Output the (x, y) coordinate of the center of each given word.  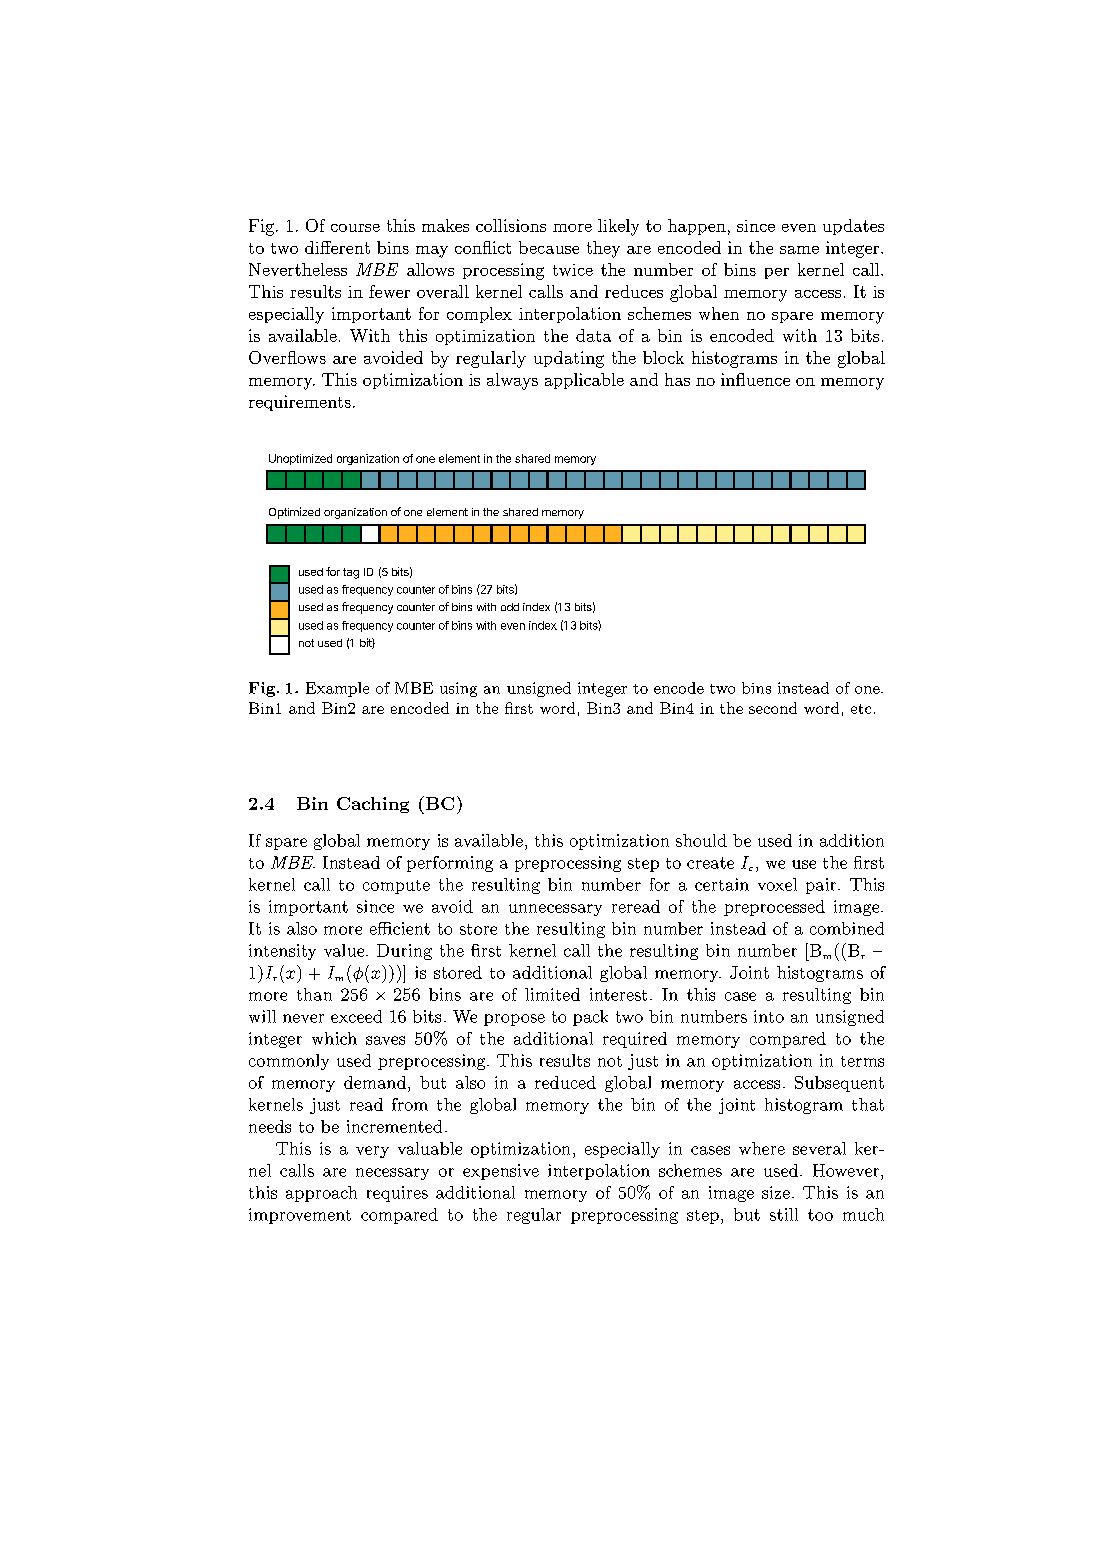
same (799, 250)
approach (321, 1194)
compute (396, 887)
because (549, 247)
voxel (777, 884)
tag (351, 573)
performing (450, 864)
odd (510, 607)
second (773, 708)
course (355, 228)
